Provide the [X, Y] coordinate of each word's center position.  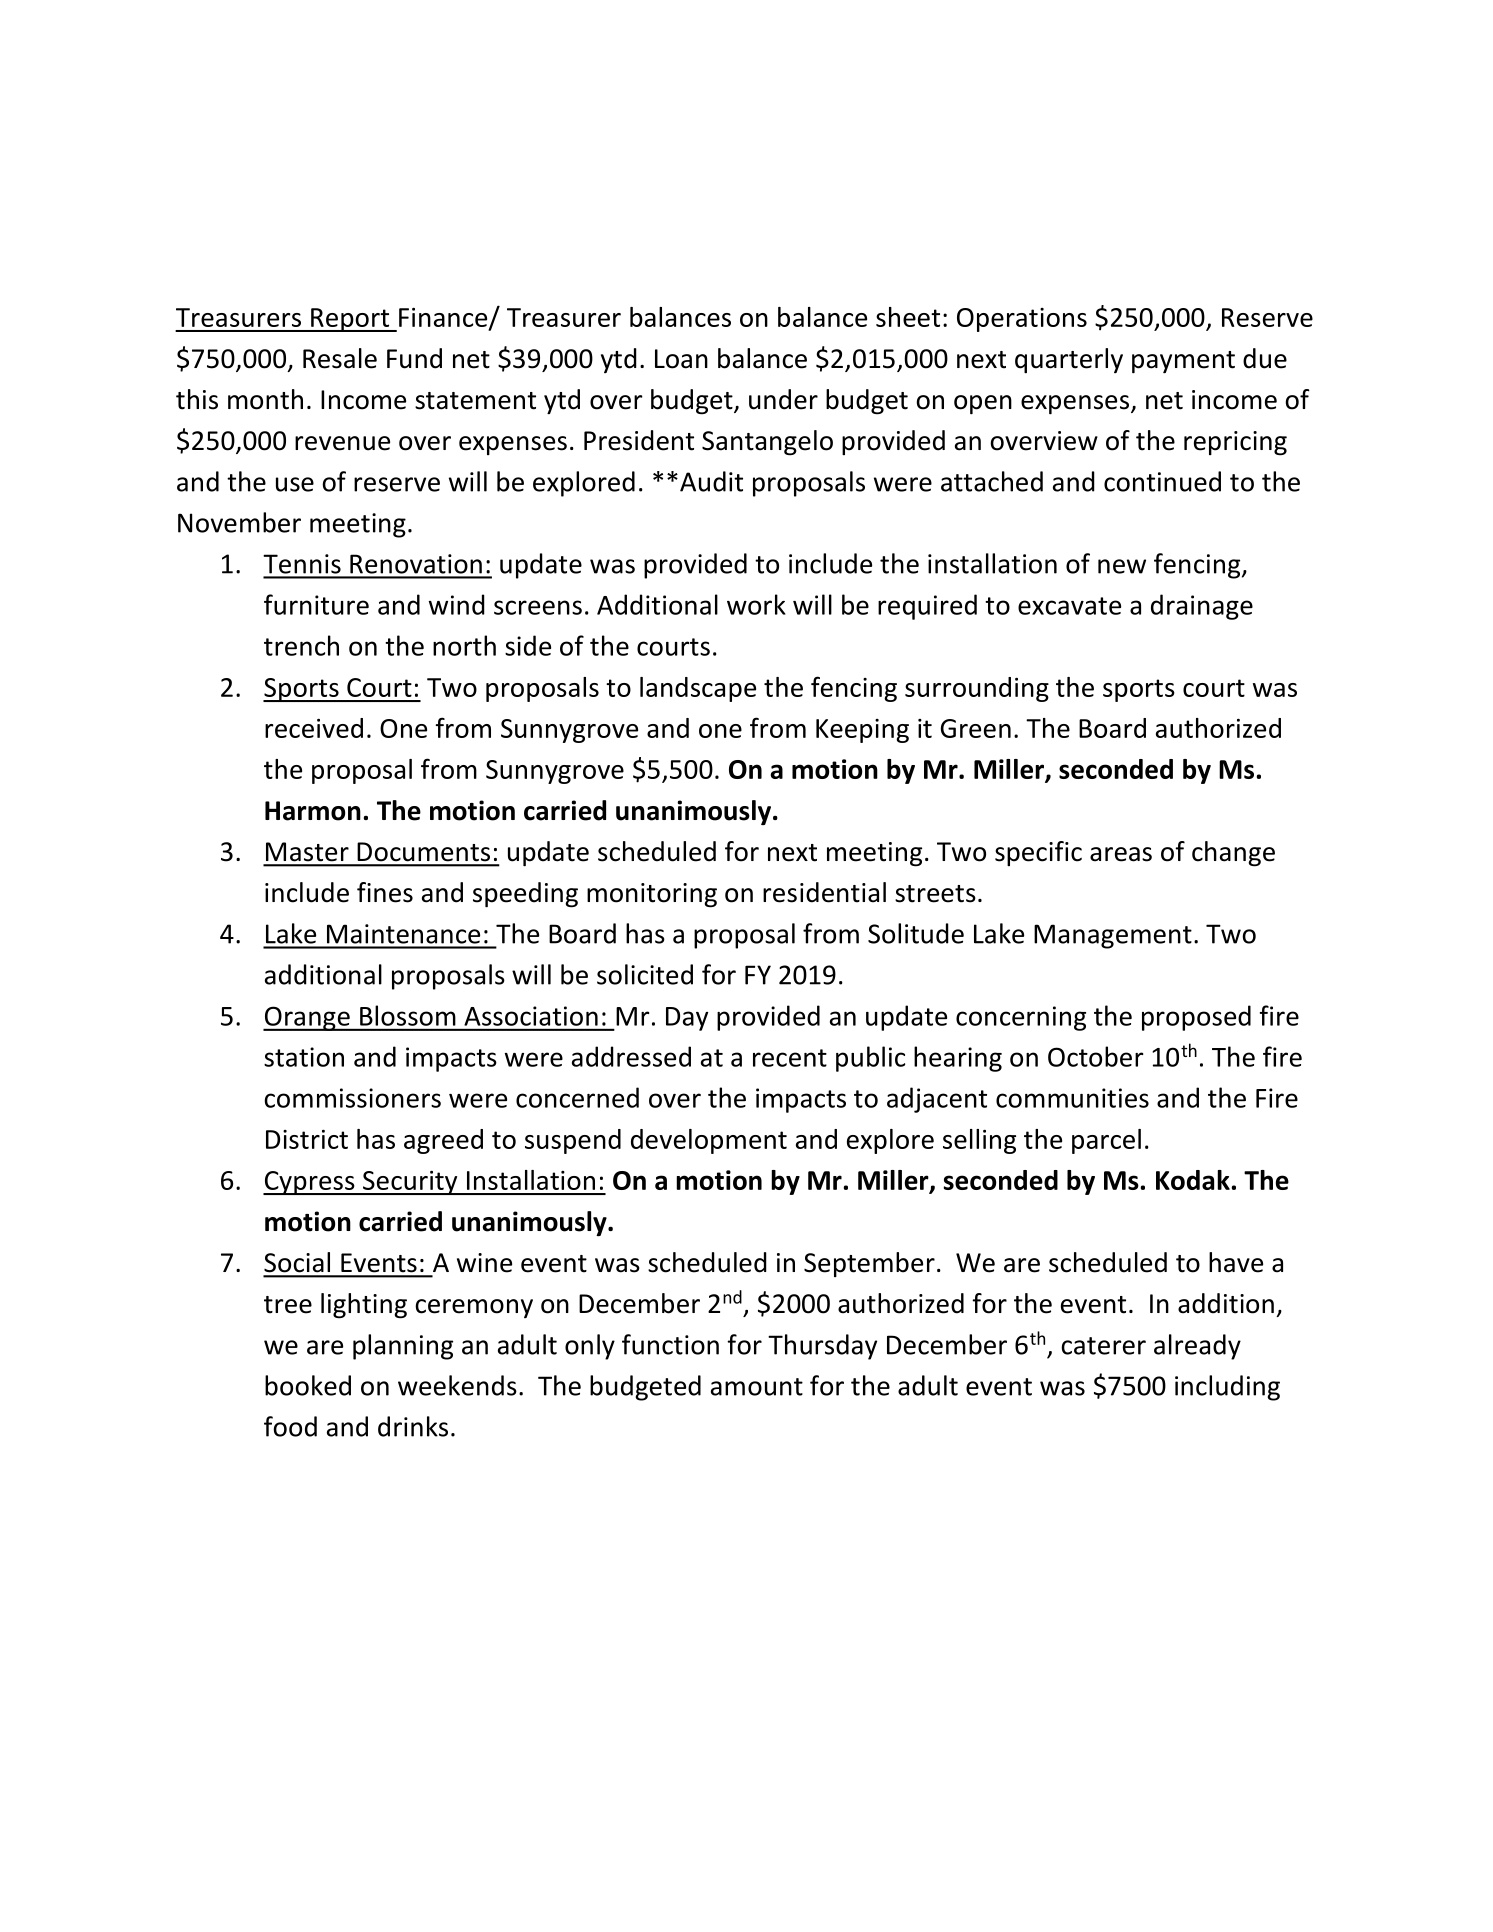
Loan [681, 359]
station [304, 1057]
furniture [316, 604]
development [709, 1141]
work [756, 604]
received [314, 728]
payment [1183, 362]
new [1122, 566]
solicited [645, 974]
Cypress [310, 1183]
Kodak [1193, 1180]
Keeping [862, 731]
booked [308, 1385]
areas [1121, 854]
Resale [340, 358]
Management [1113, 936]
